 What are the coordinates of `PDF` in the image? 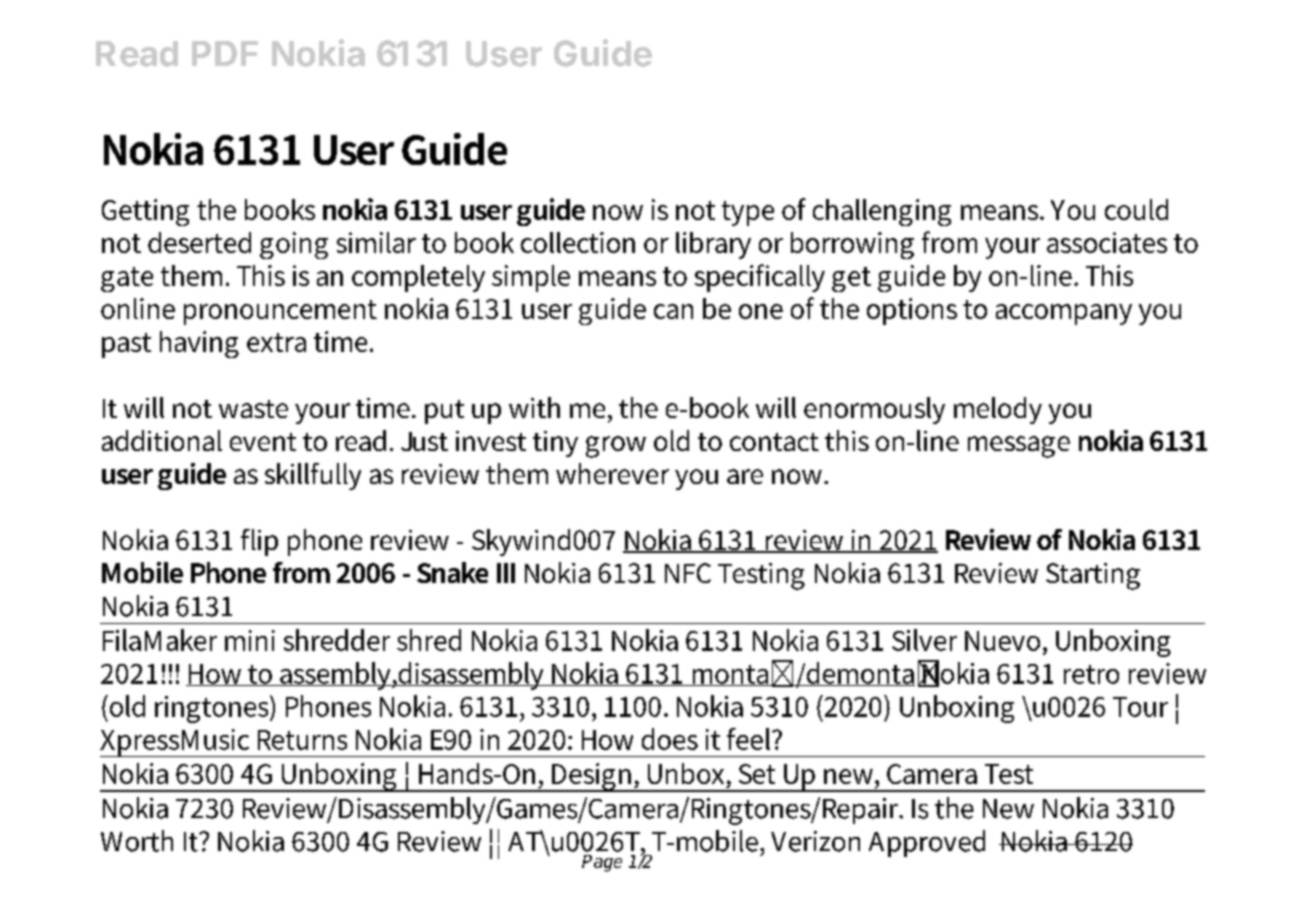 It's located at (225, 53).
